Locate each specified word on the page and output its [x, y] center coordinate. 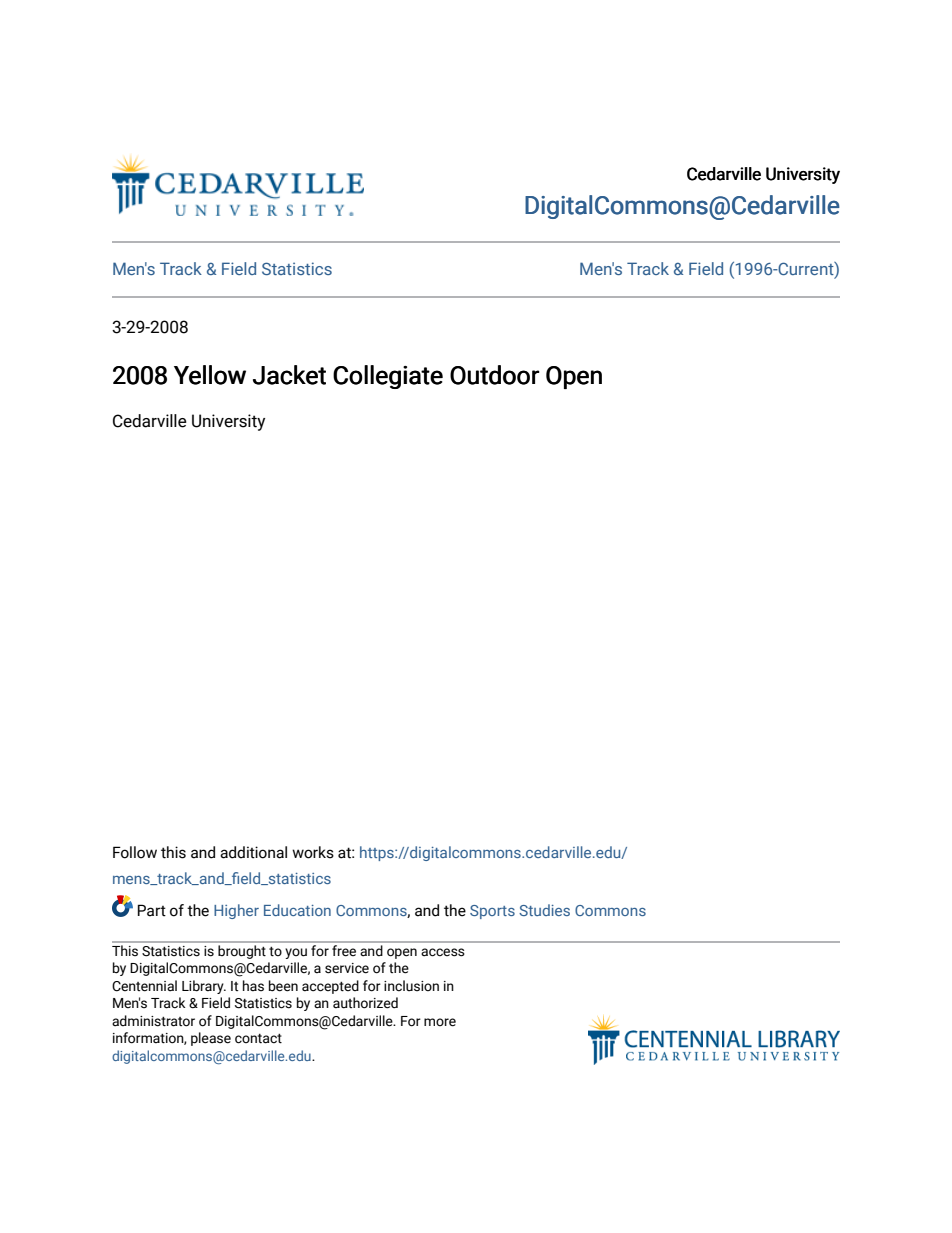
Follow [135, 852]
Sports [492, 912]
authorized [365, 1003]
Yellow [210, 375]
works [313, 852]
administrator [153, 1021]
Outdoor [494, 375]
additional [253, 852]
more [440, 1022]
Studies [544, 910]
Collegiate [388, 377]
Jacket [289, 375]
